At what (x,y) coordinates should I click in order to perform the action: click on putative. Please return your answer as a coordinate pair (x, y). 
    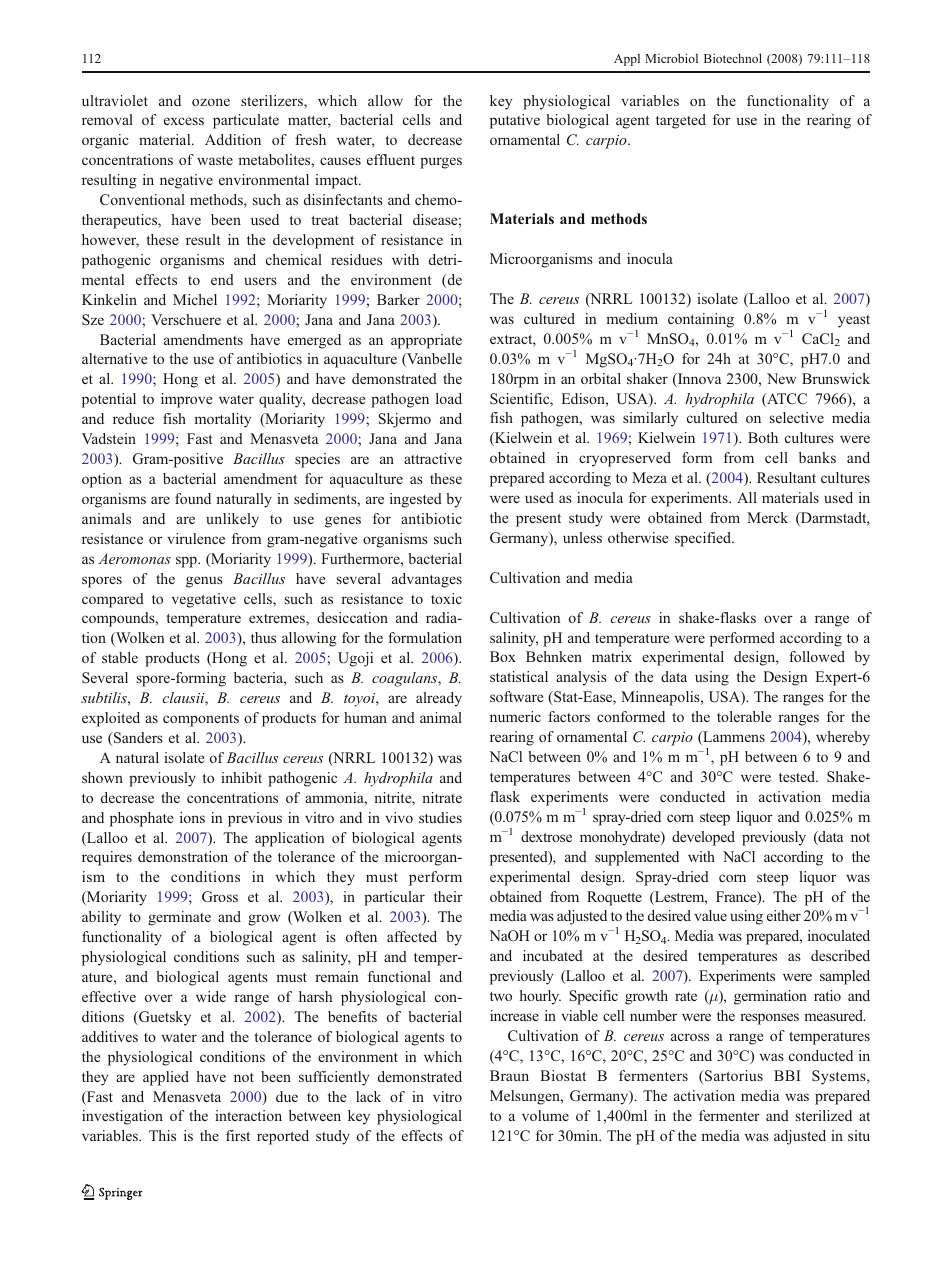
    Looking at the image, I should click on (515, 121).
